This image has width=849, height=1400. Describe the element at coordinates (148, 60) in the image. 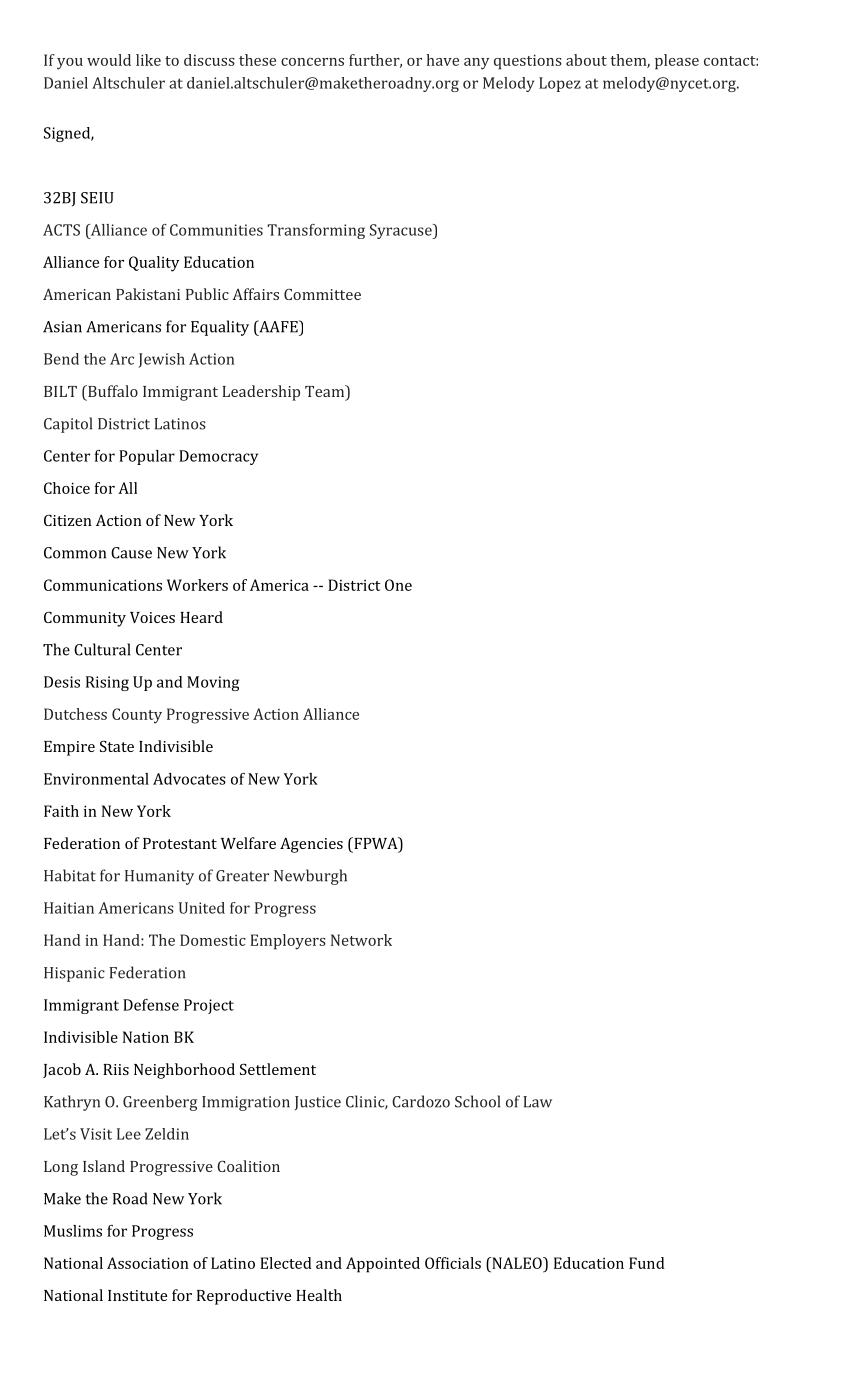

I see `like` at that location.
